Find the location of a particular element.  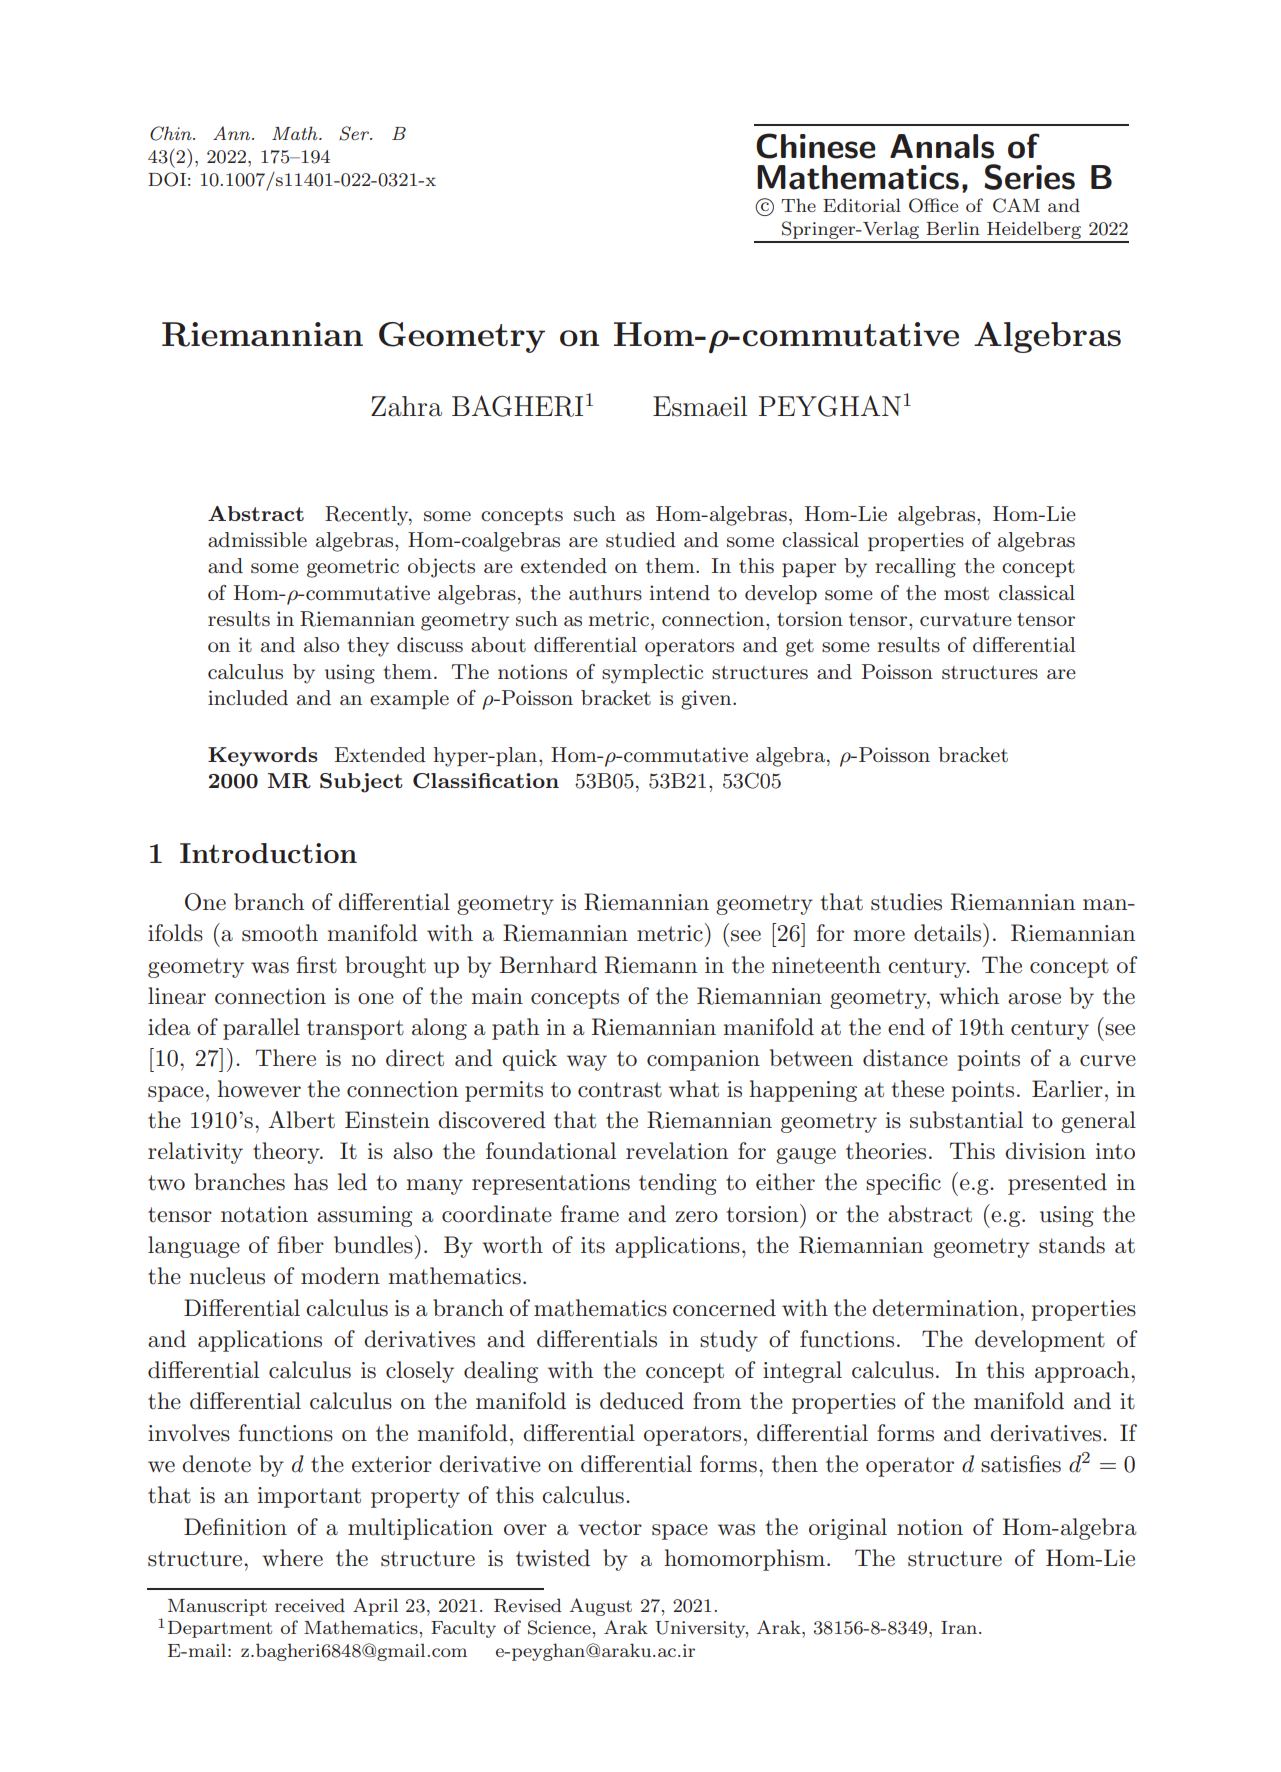

details is located at coordinates (947, 933).
